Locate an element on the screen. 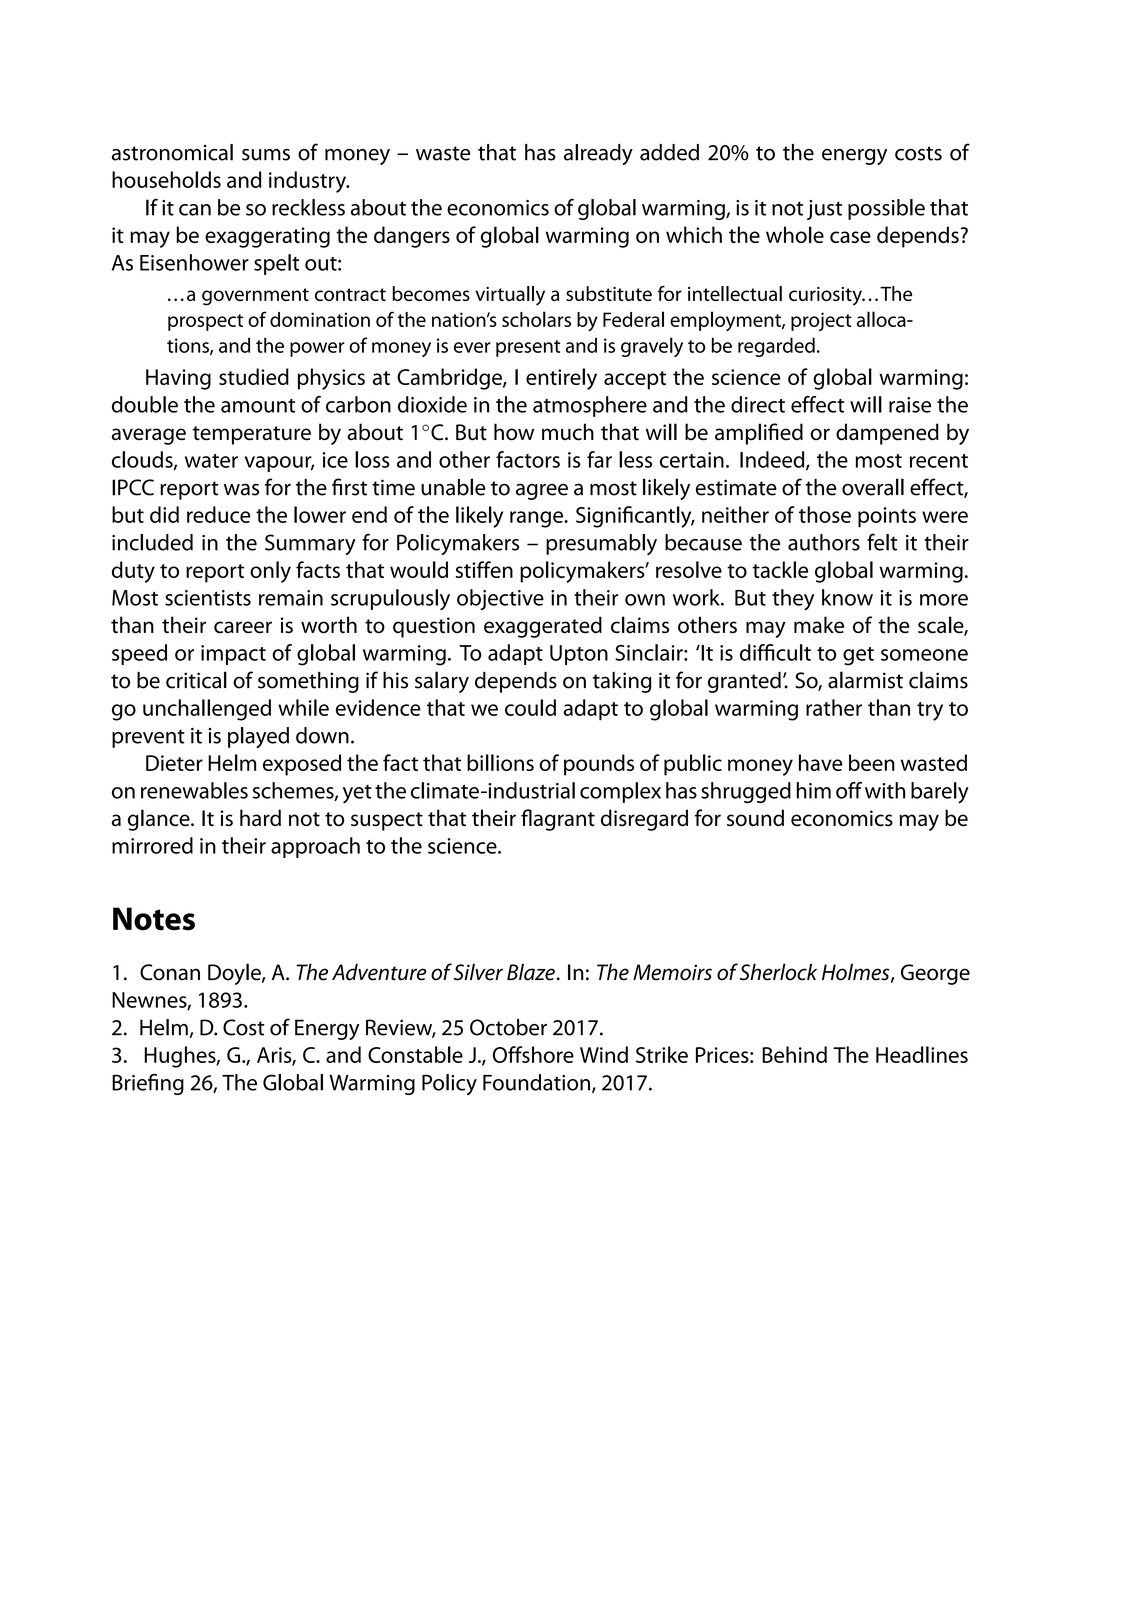  just is located at coordinates (824, 210).
